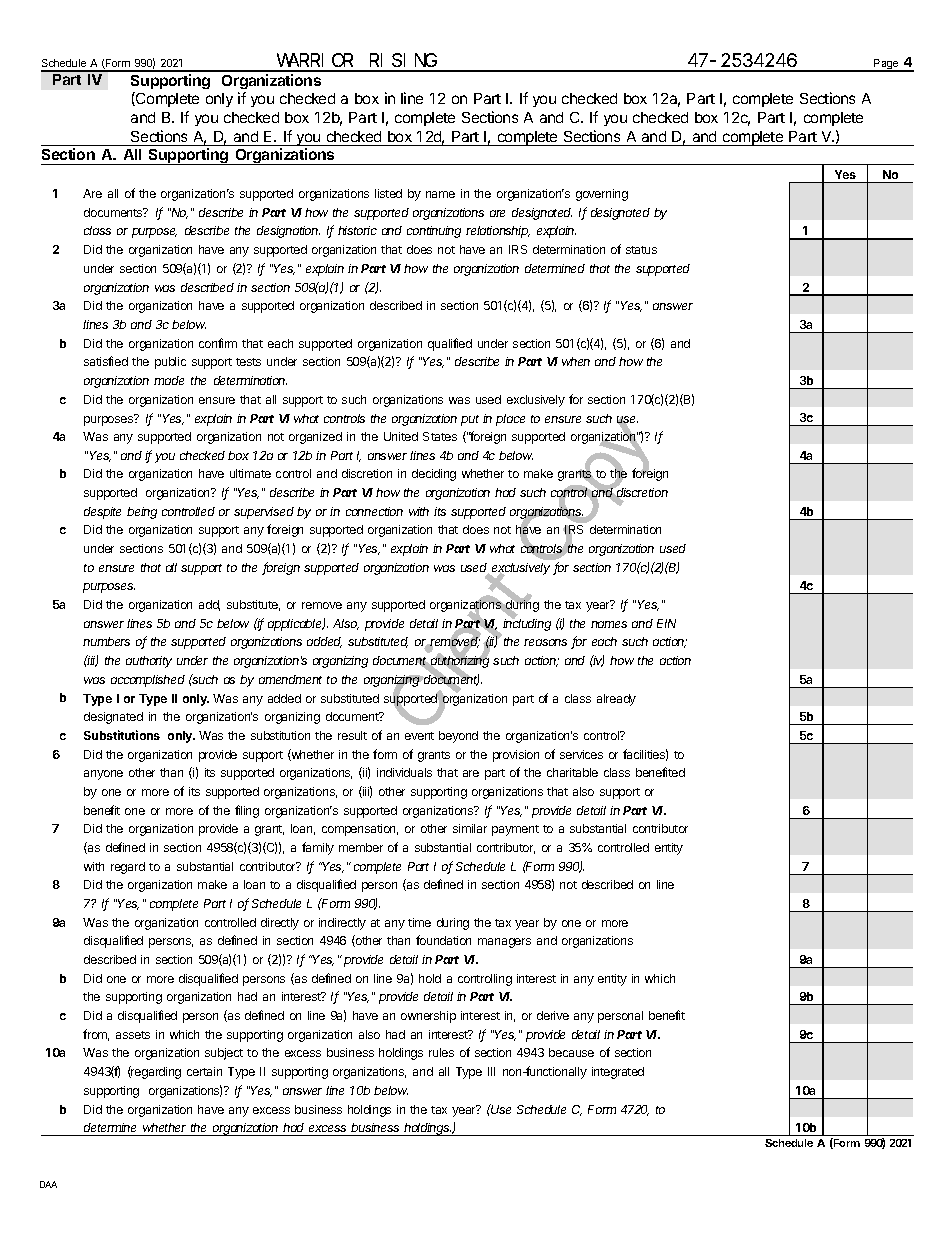 Image resolution: width=952 pixels, height=1233 pixels. Describe the element at coordinates (388, 193) in the screenshot. I see `listed` at that location.
